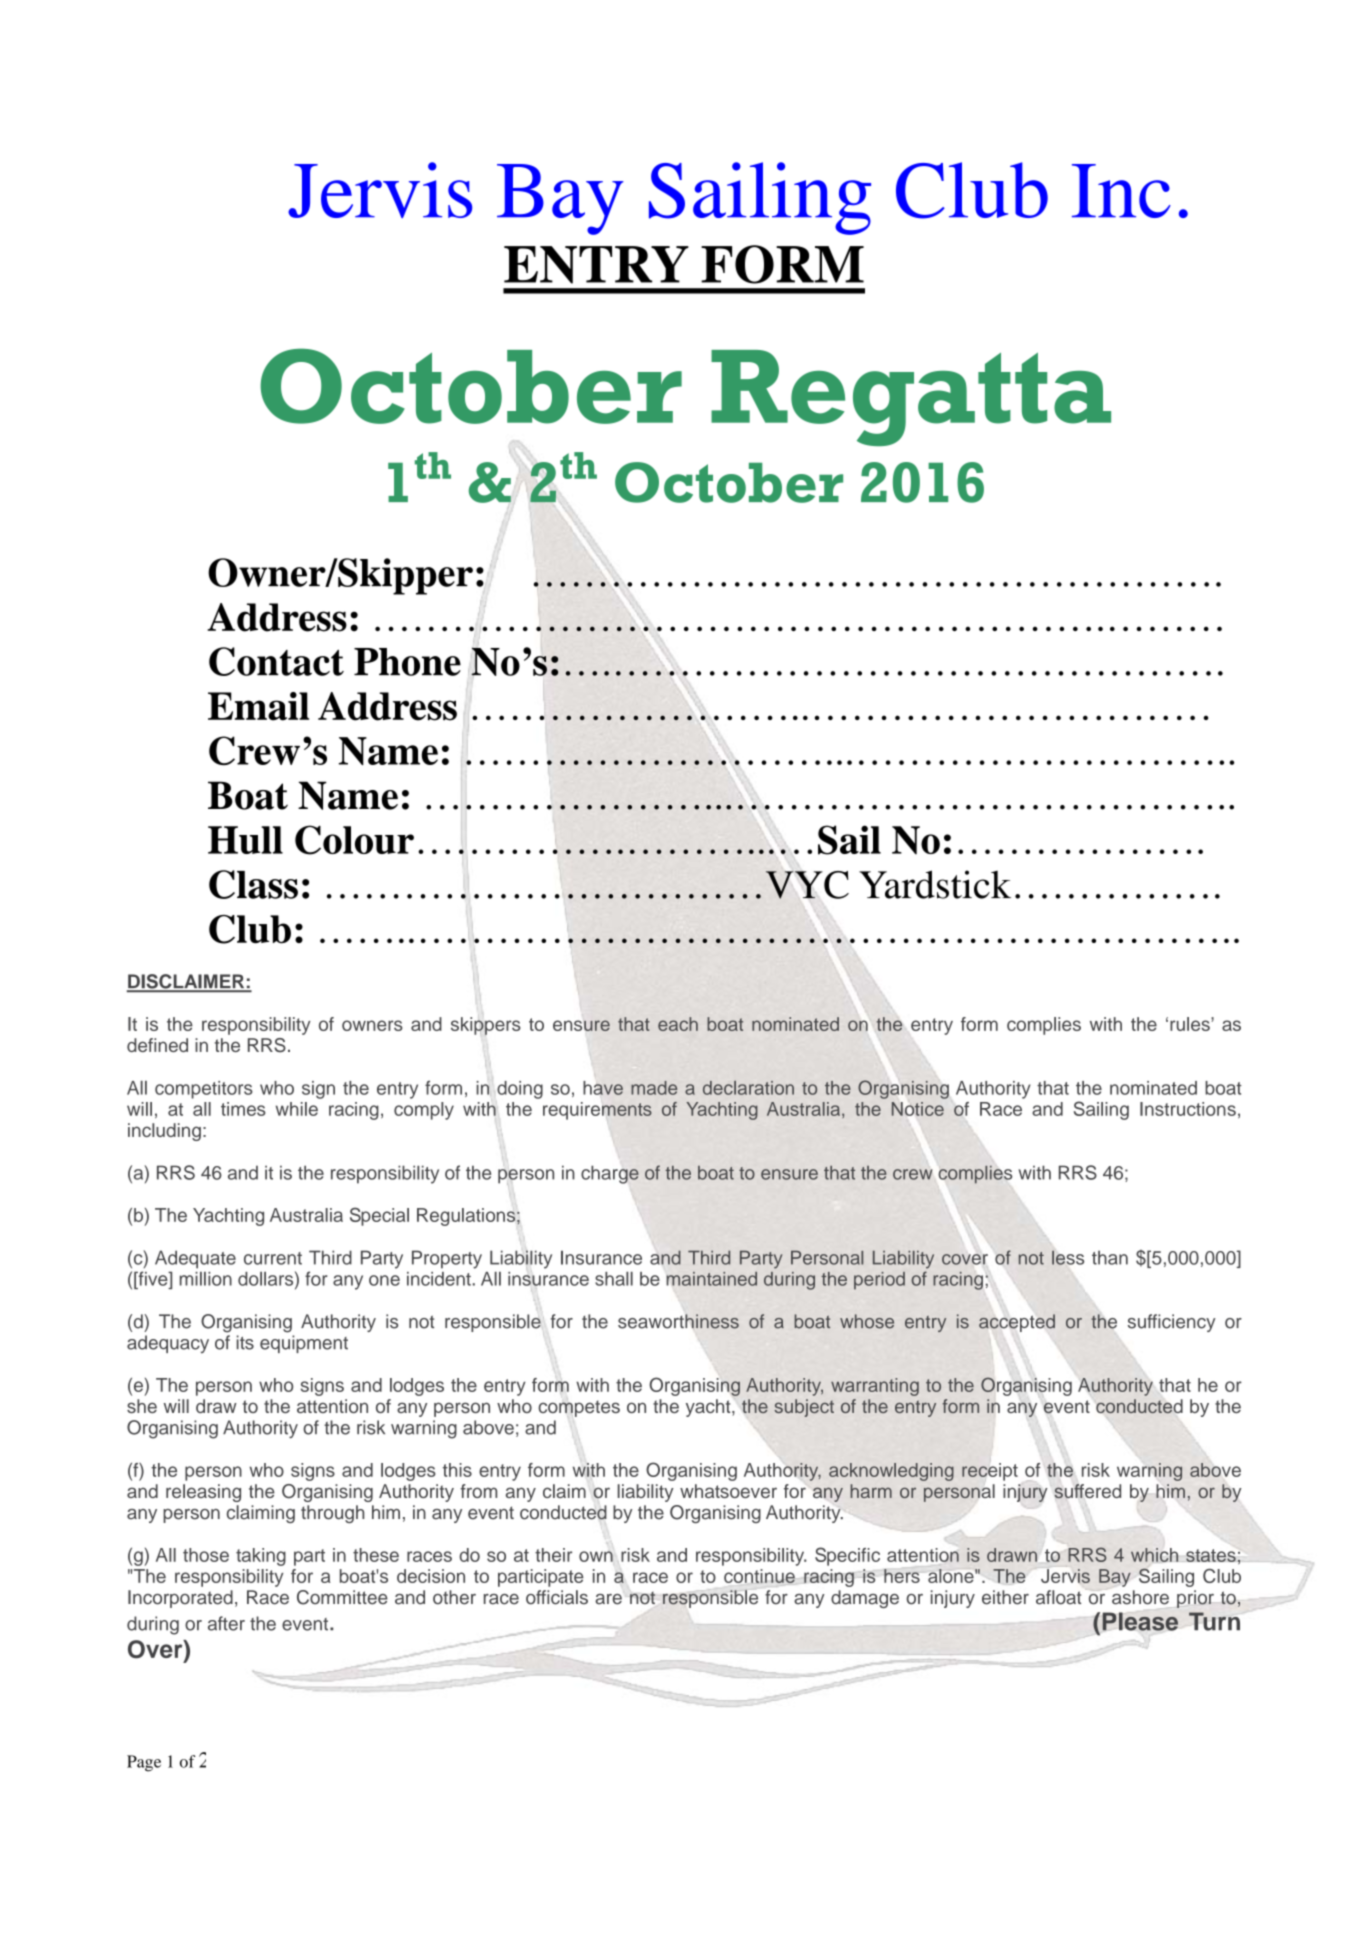 The image size is (1368, 1936). What do you see at coordinates (276, 661) in the screenshot?
I see `Contact` at bounding box center [276, 661].
